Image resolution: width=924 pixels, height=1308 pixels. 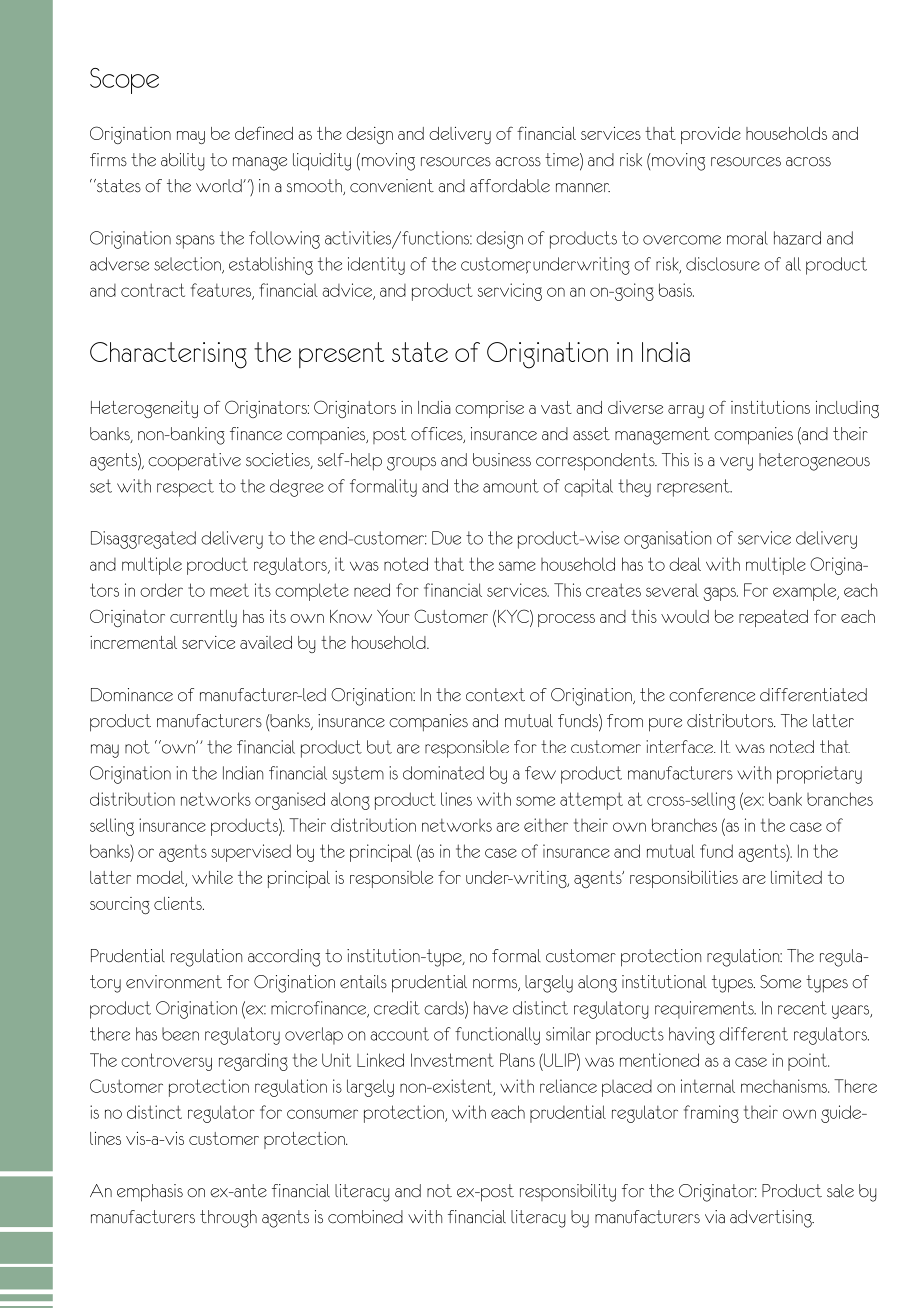 I want to click on affordable, so click(x=510, y=186).
